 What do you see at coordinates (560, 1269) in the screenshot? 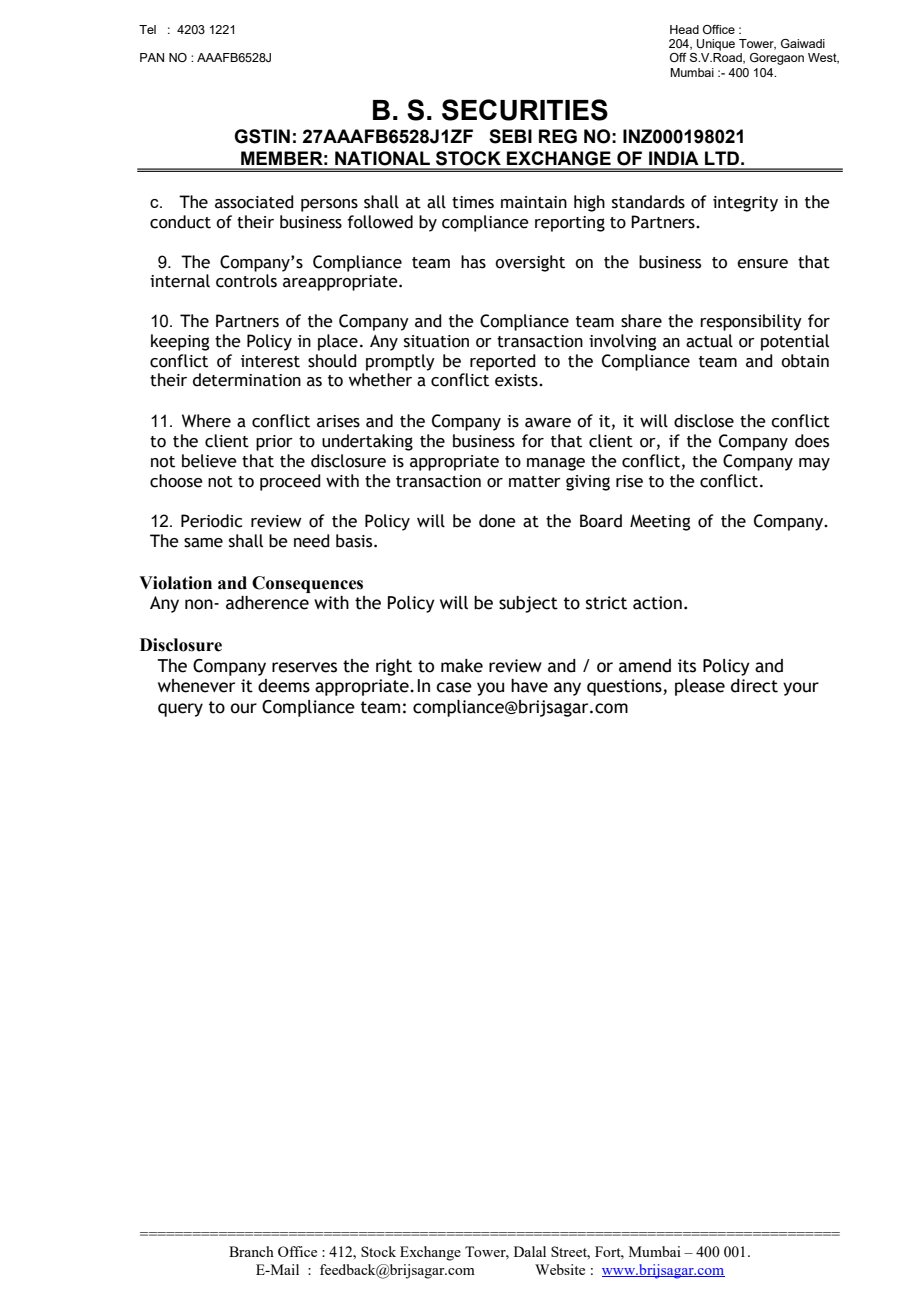
I see `Website` at bounding box center [560, 1269].
